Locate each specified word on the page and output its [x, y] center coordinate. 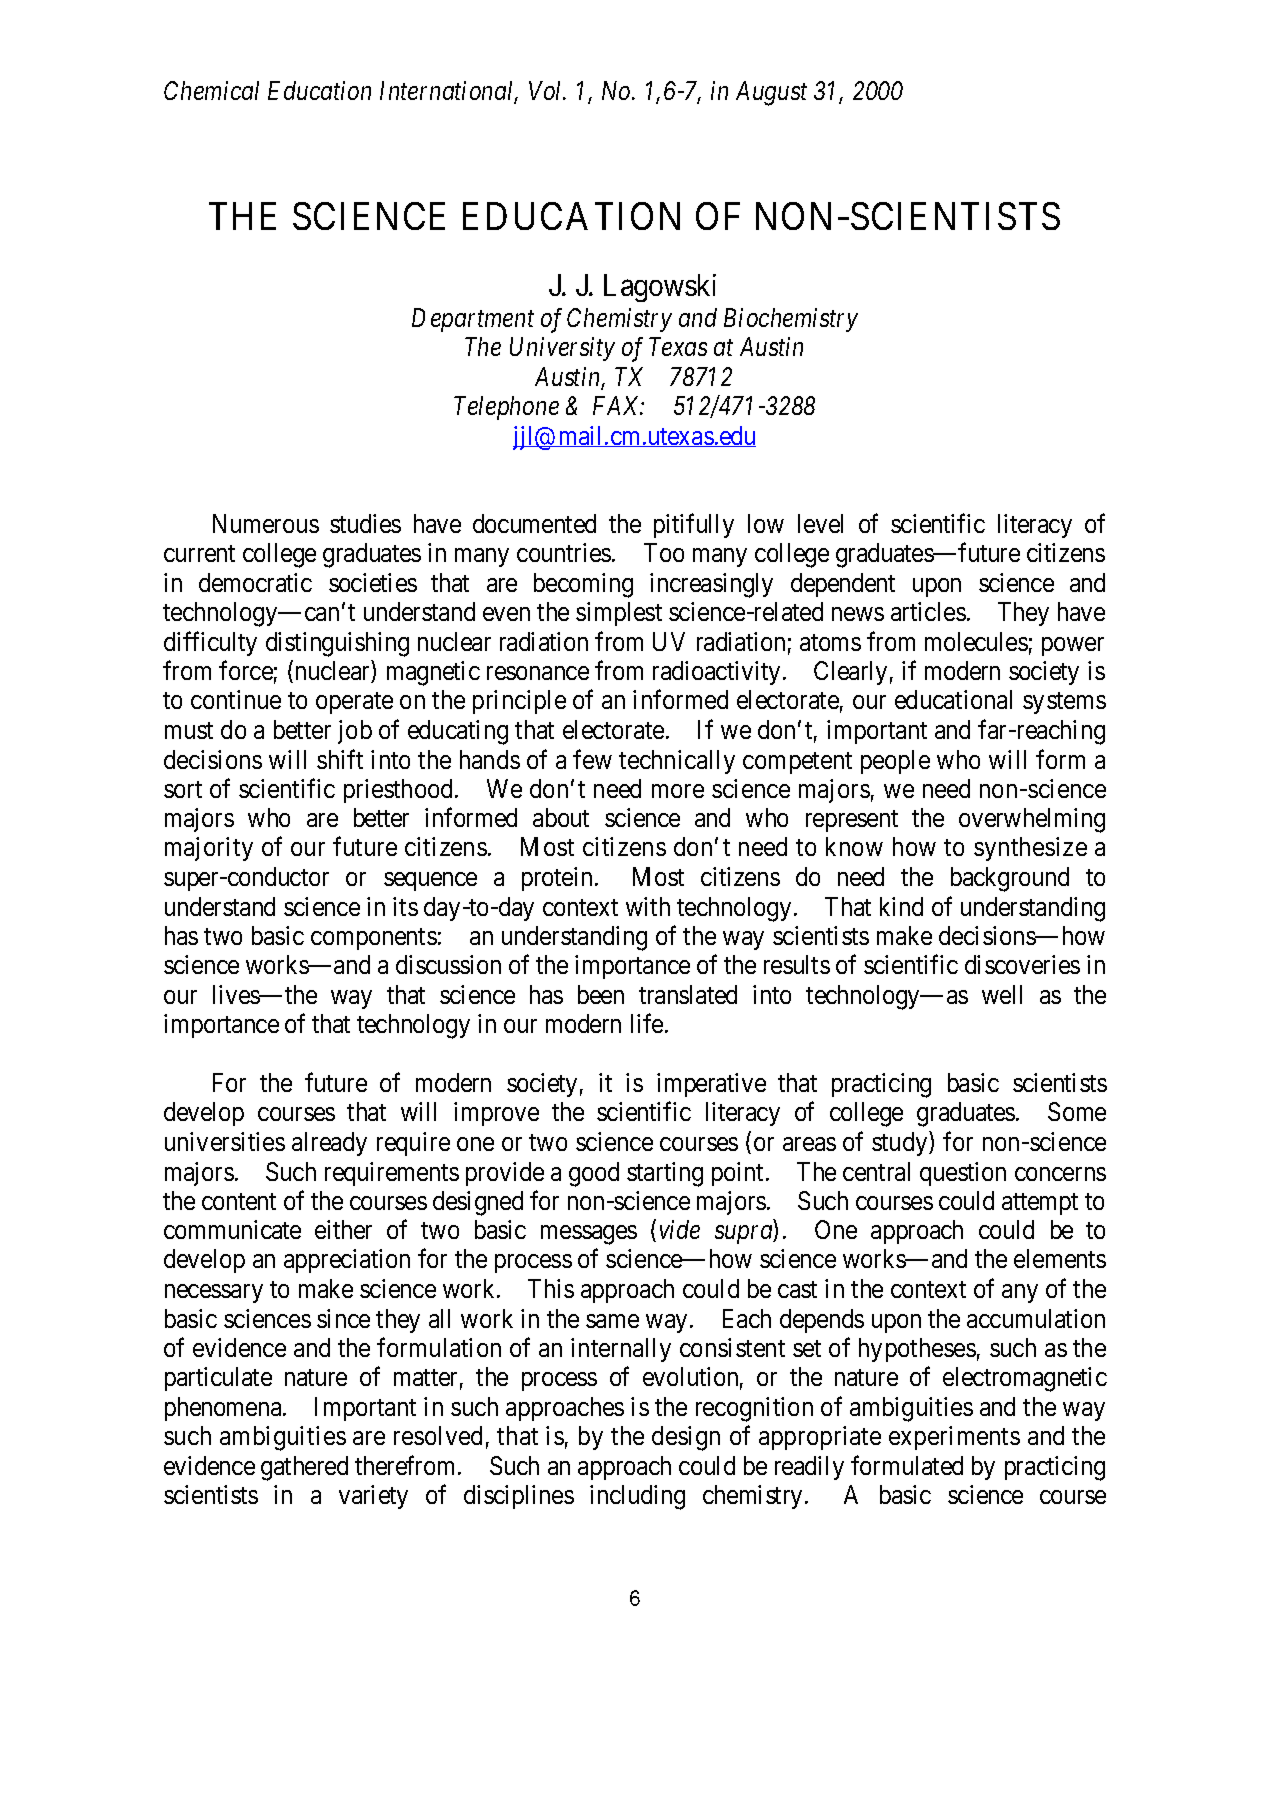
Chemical [211, 90]
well [1002, 994]
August [771, 93]
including [637, 1497]
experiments [954, 1438]
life [647, 1023]
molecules [976, 641]
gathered [304, 1468]
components [374, 939]
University [562, 349]
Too [664, 552]
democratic [255, 582]
